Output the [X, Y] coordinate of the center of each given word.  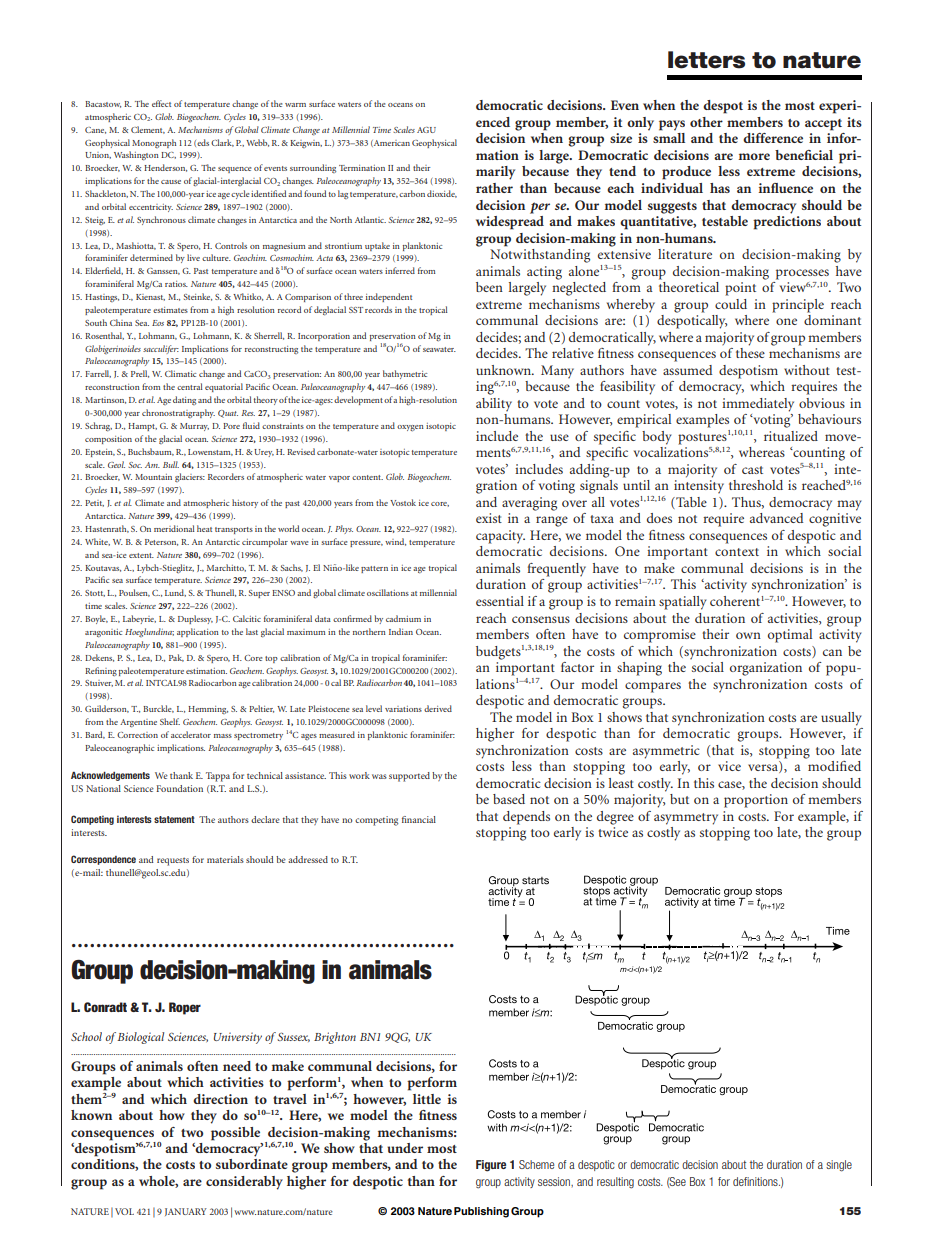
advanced [776, 518]
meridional [174, 528]
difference [773, 138]
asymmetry [686, 819]
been [489, 287]
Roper [185, 1008]
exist [489, 518]
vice [729, 766]
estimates [170, 310]
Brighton [335, 1038]
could [731, 304]
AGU [426, 130]
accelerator [191, 734]
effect [161, 103]
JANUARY [186, 1212]
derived [438, 708]
